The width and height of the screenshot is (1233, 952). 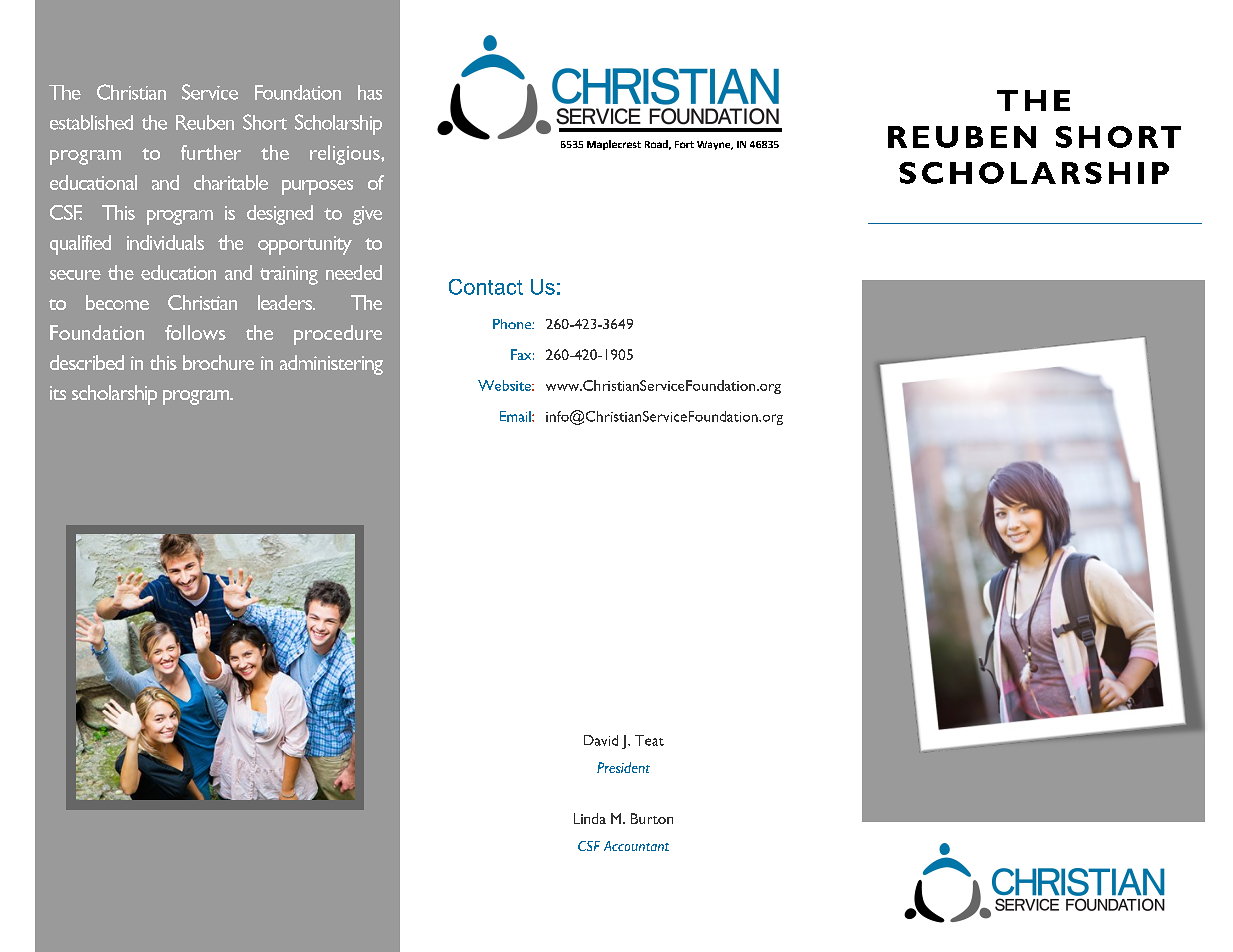 I want to click on has, so click(x=370, y=92).
